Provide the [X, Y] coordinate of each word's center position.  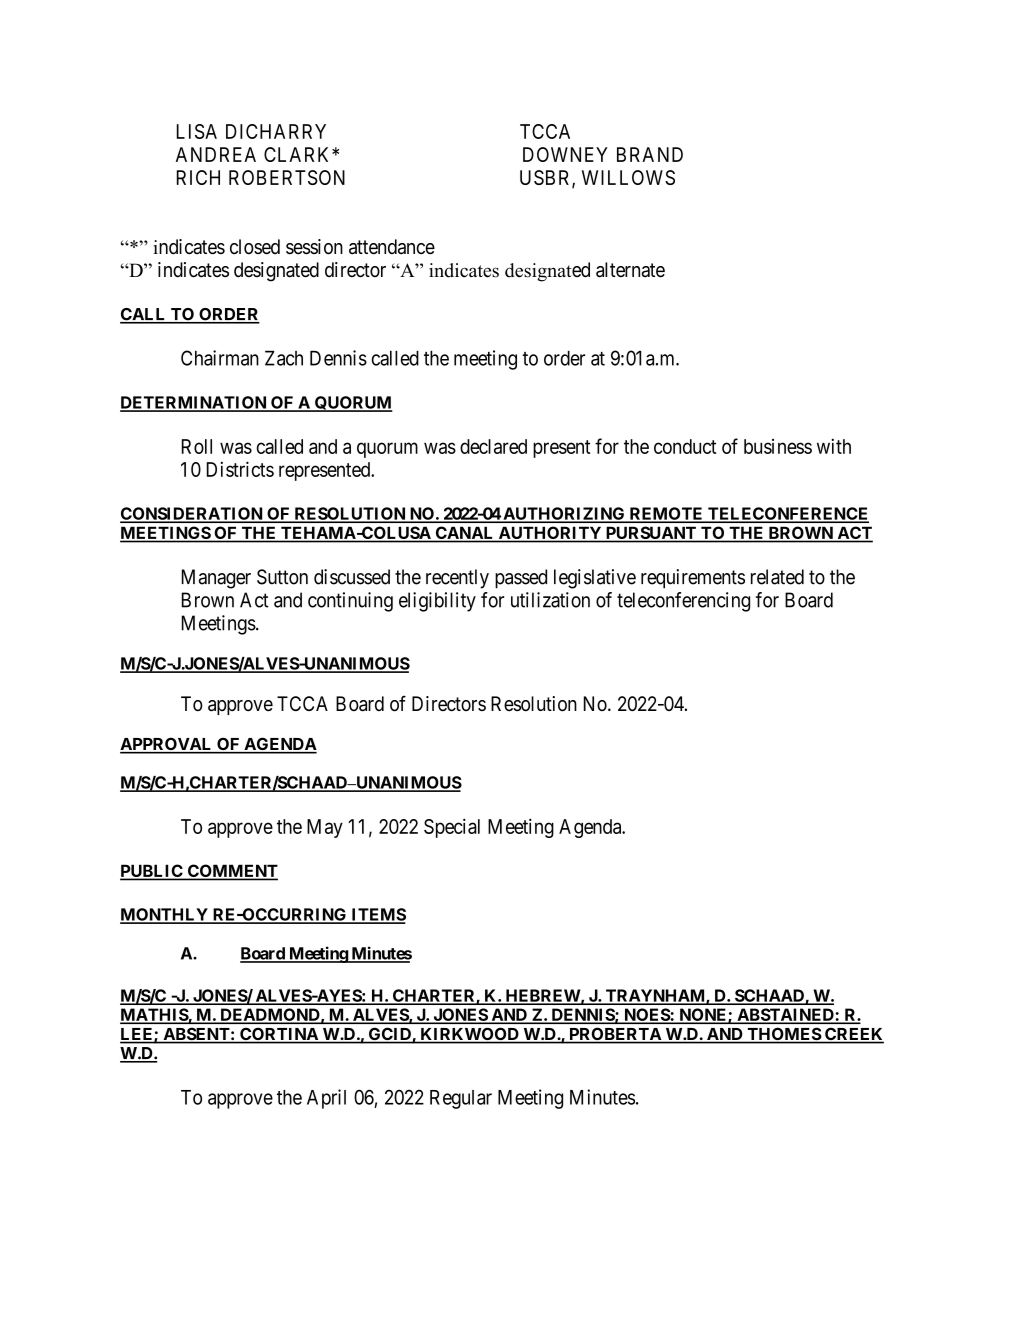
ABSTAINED [785, 1015]
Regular [461, 1099]
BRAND [650, 154]
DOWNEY [565, 154]
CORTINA [279, 1035]
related [777, 577]
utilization [550, 600]
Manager [216, 579]
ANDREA [216, 154]
